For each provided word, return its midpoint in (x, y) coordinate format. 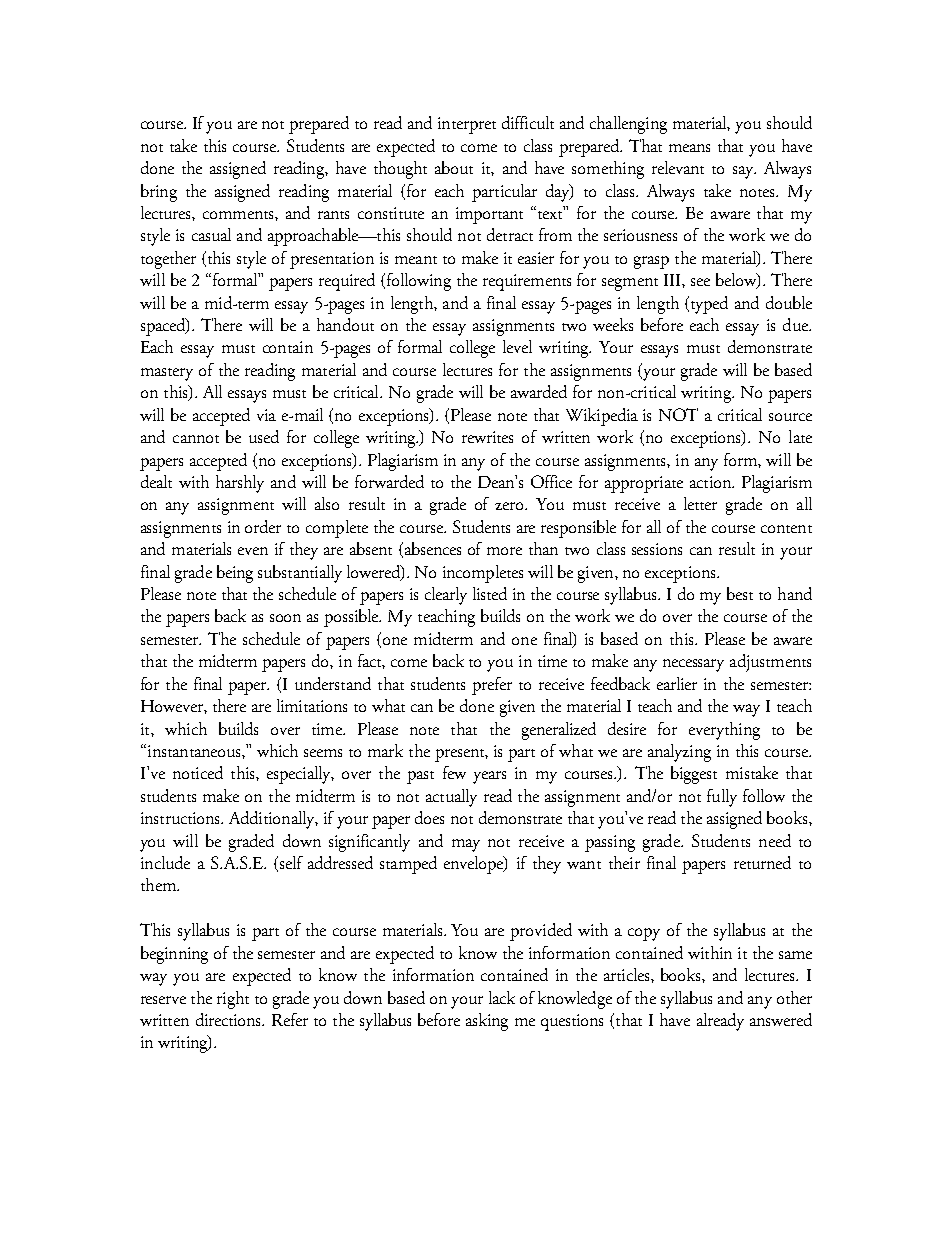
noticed (198, 772)
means (689, 148)
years (489, 777)
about (454, 167)
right (233, 1000)
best (740, 593)
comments (239, 215)
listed (490, 593)
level (517, 346)
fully (722, 798)
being (235, 574)
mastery (167, 374)
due (796, 324)
